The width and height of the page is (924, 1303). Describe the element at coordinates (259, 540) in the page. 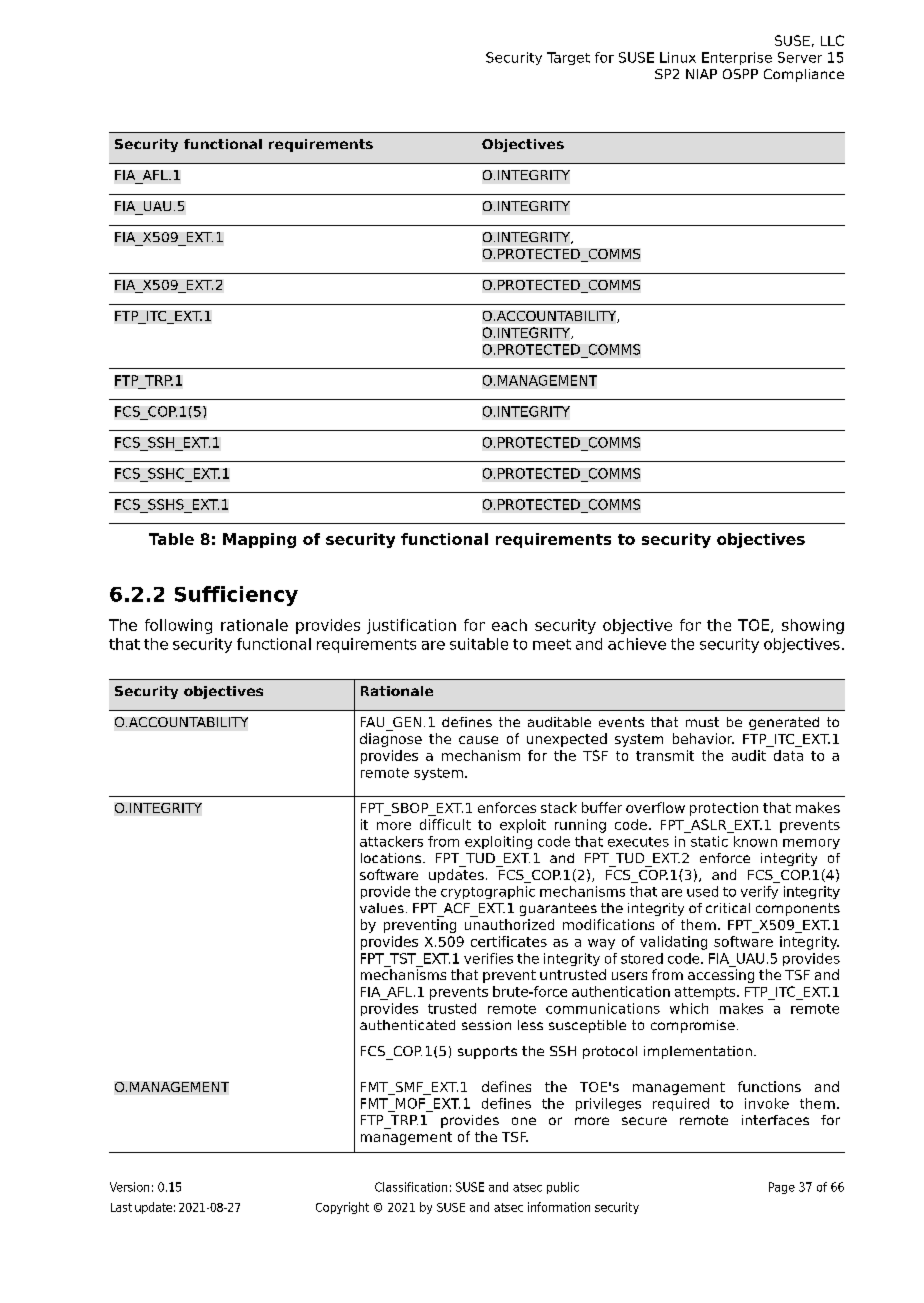

I see `Mapping` at that location.
